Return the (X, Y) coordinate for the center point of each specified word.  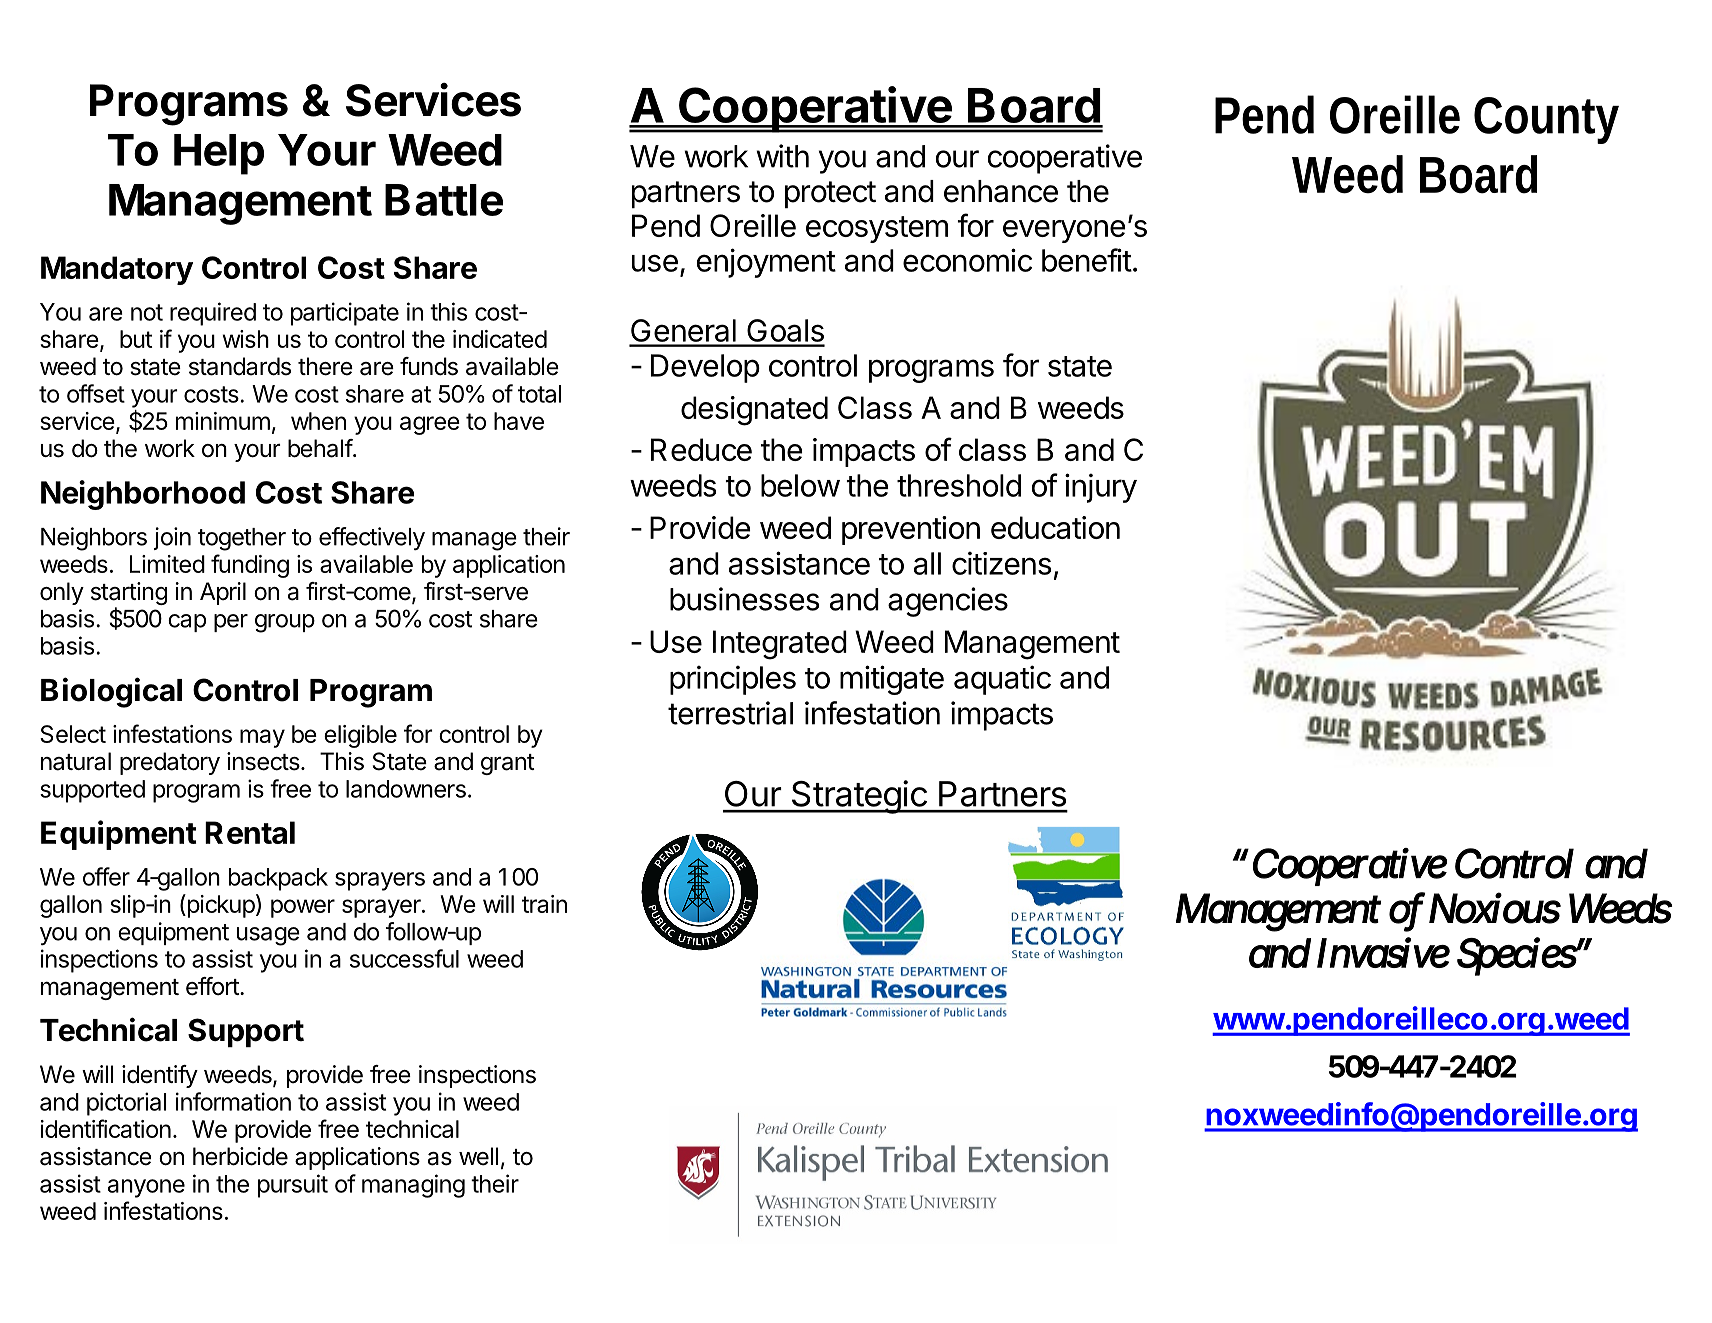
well (478, 1156)
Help (219, 154)
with (782, 156)
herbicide (240, 1156)
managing (413, 1186)
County (1546, 120)
